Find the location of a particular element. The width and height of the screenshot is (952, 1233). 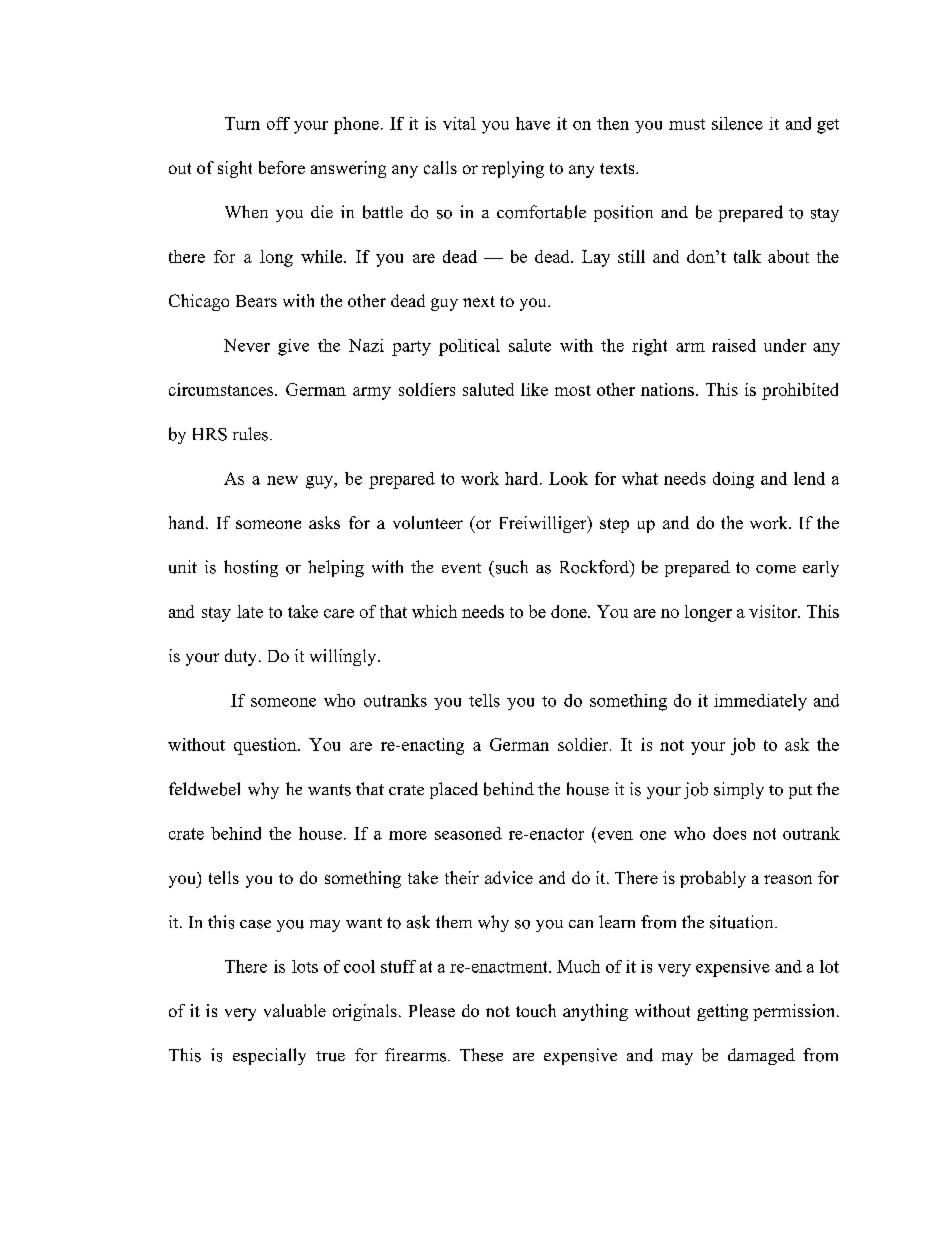

replying is located at coordinates (513, 169).
